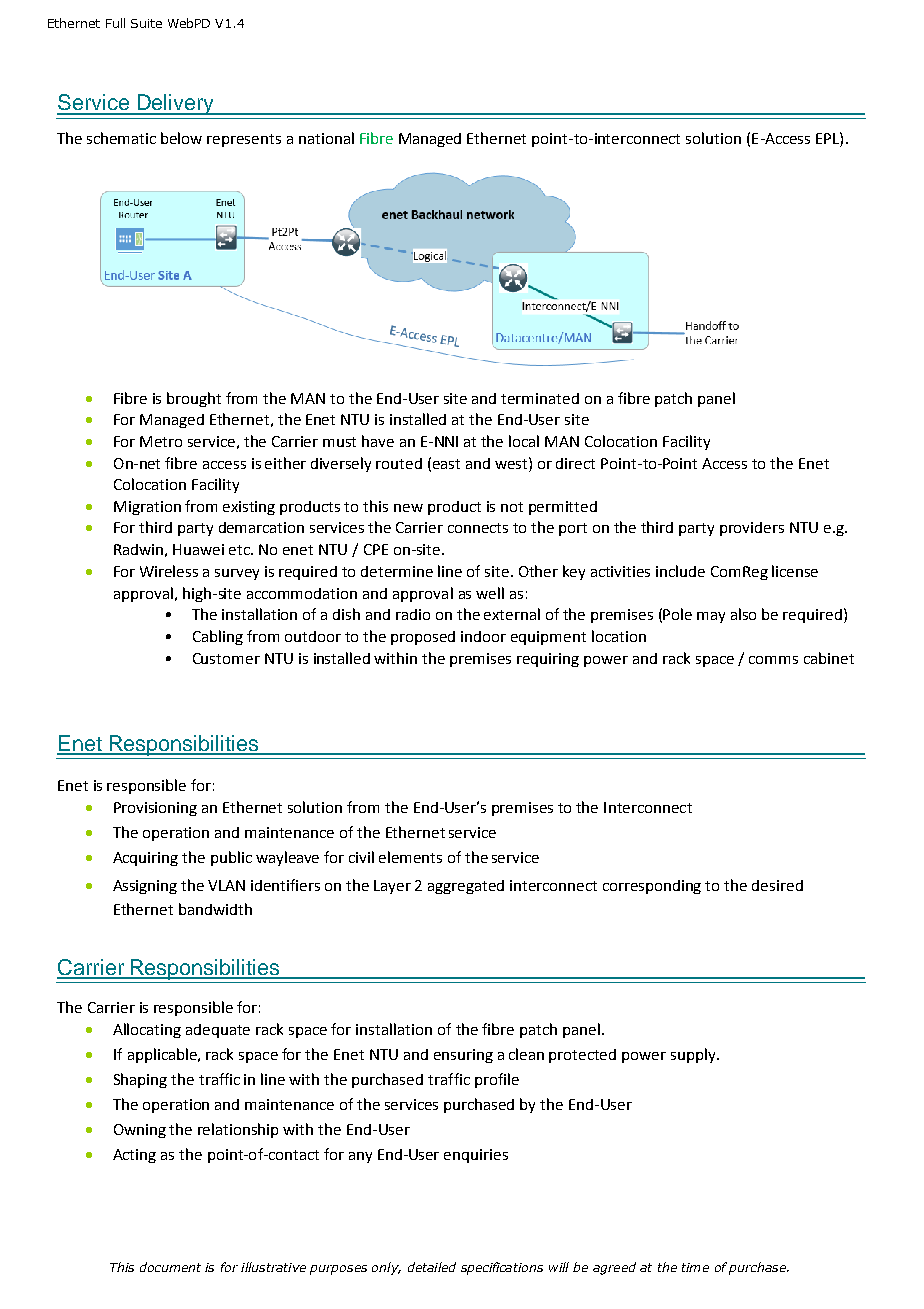 This image has height=1309, width=924. I want to click on terminated, so click(540, 398).
